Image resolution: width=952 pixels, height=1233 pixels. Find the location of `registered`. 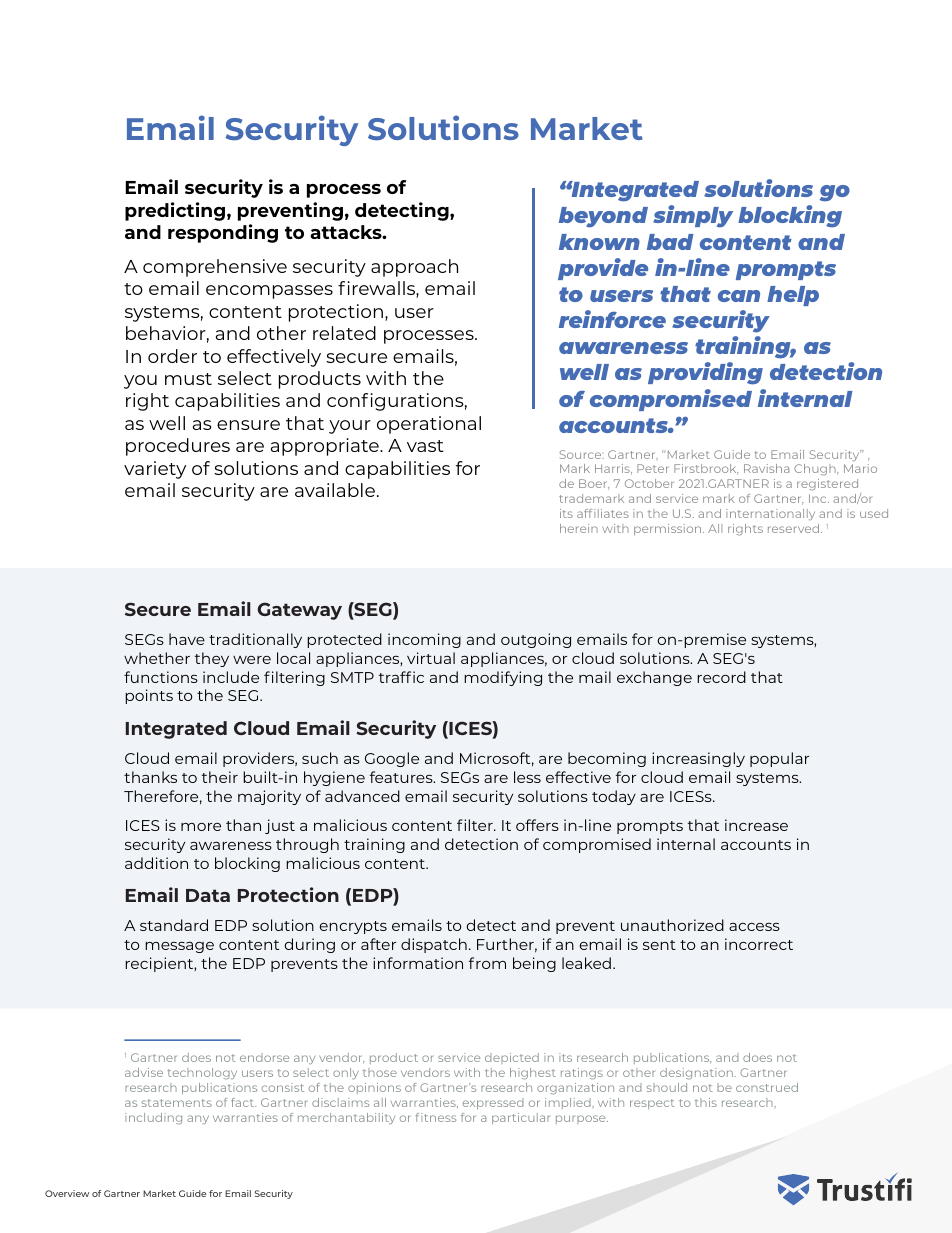

registered is located at coordinates (829, 486).
